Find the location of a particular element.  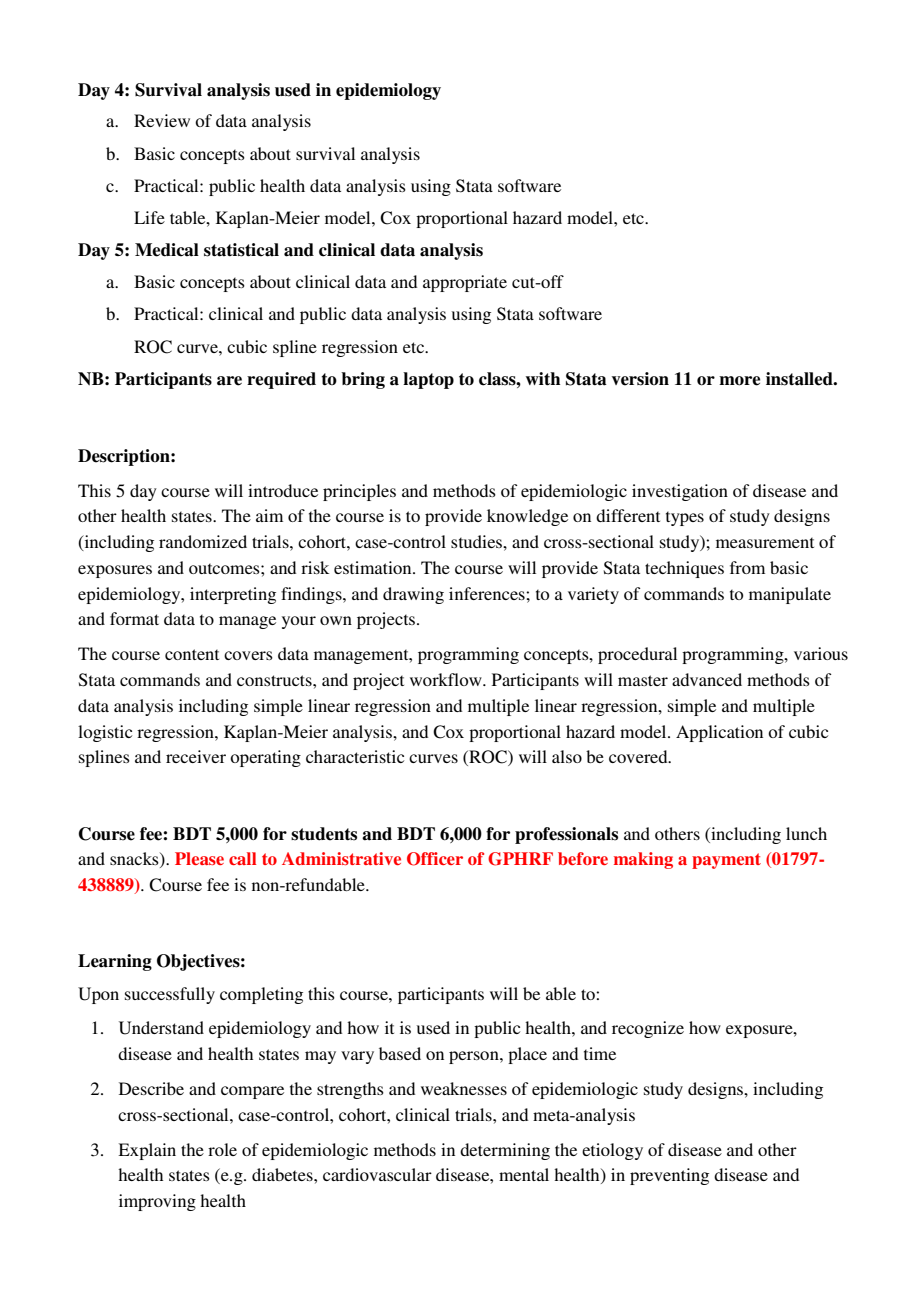

Review is located at coordinates (162, 120).
